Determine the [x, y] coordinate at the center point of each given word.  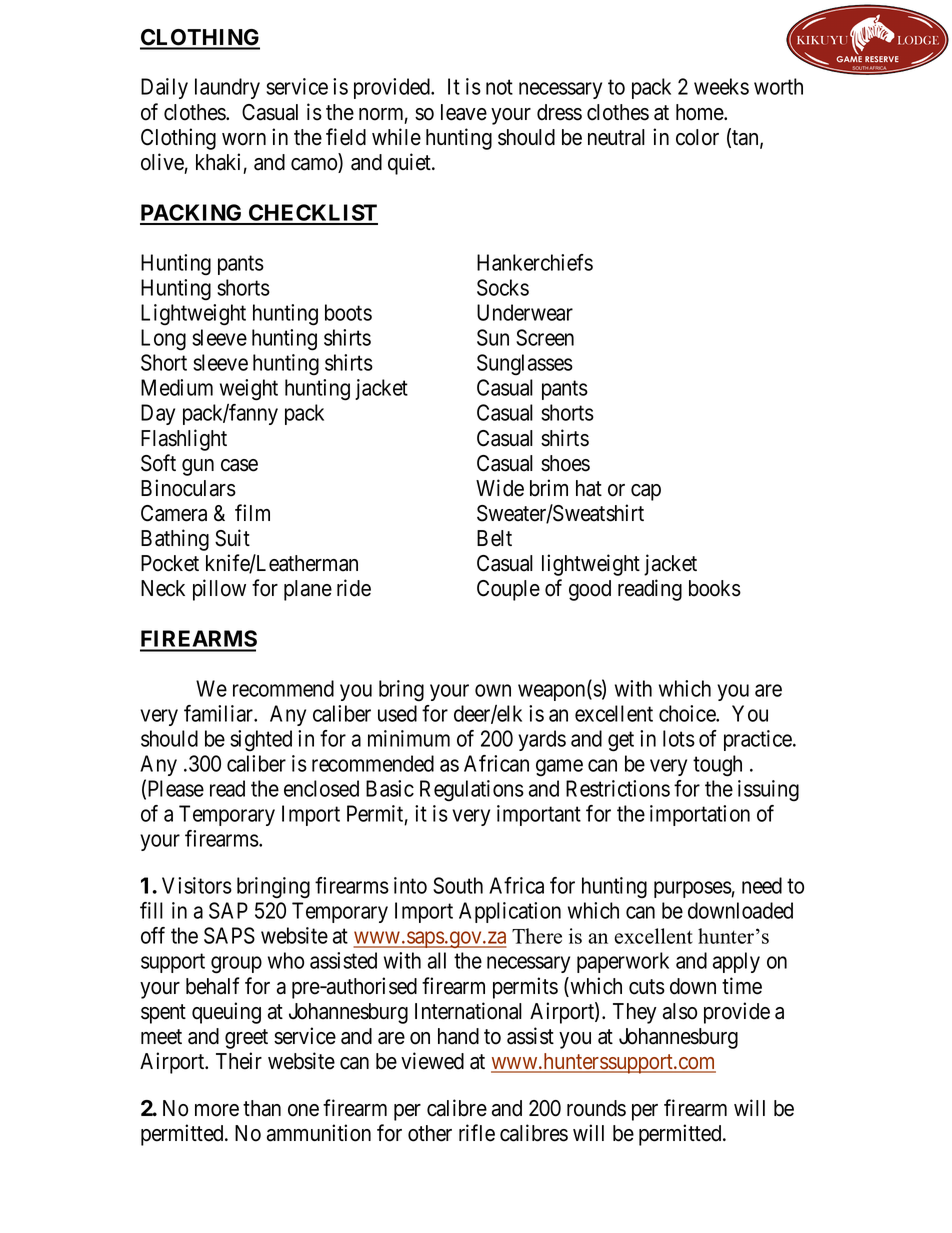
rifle [477, 1133]
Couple [508, 590]
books [715, 588]
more [217, 1110]
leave [464, 112]
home [700, 112]
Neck [163, 588]
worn [244, 139]
